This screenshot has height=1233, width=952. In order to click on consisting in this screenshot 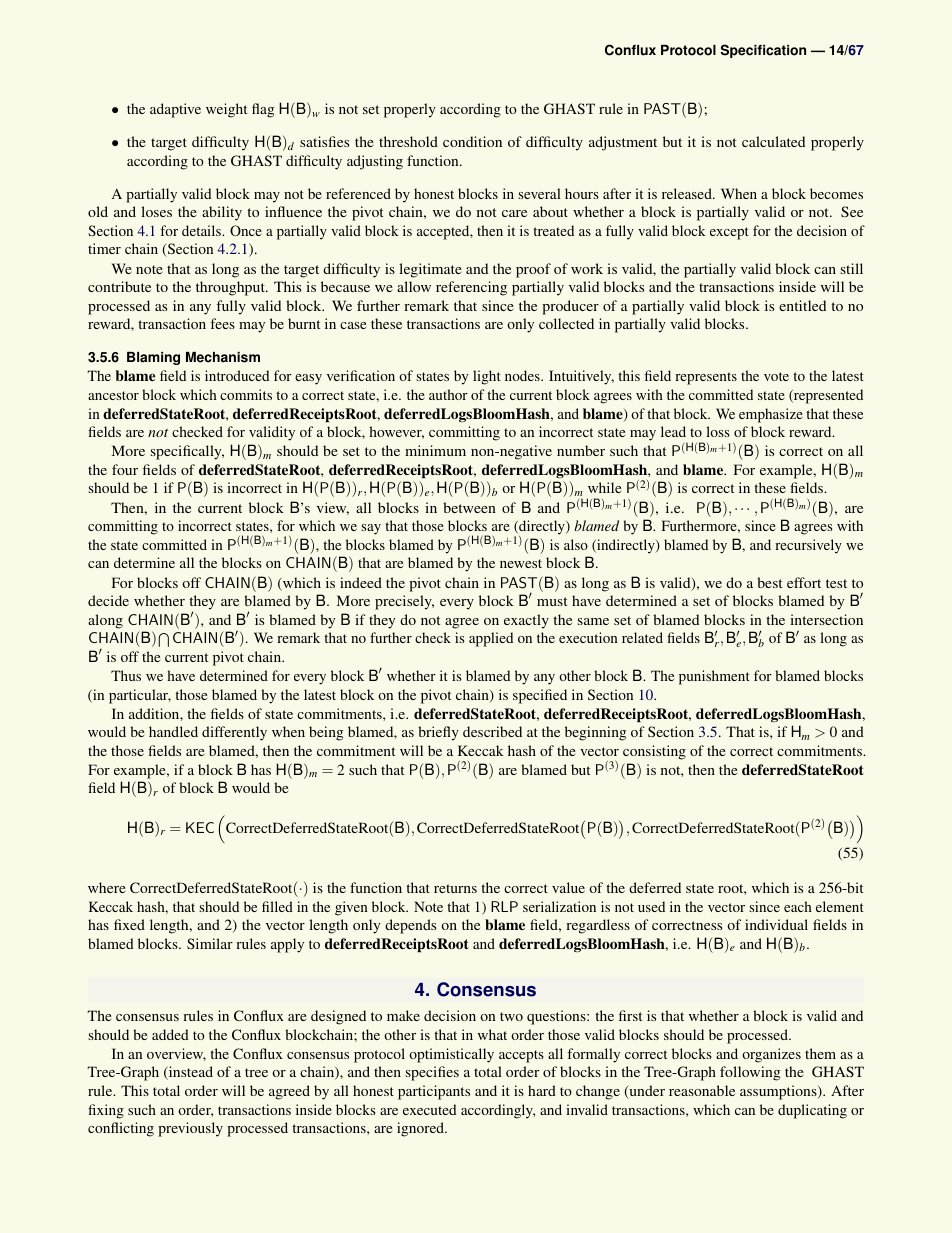, I will do `click(654, 752)`.
